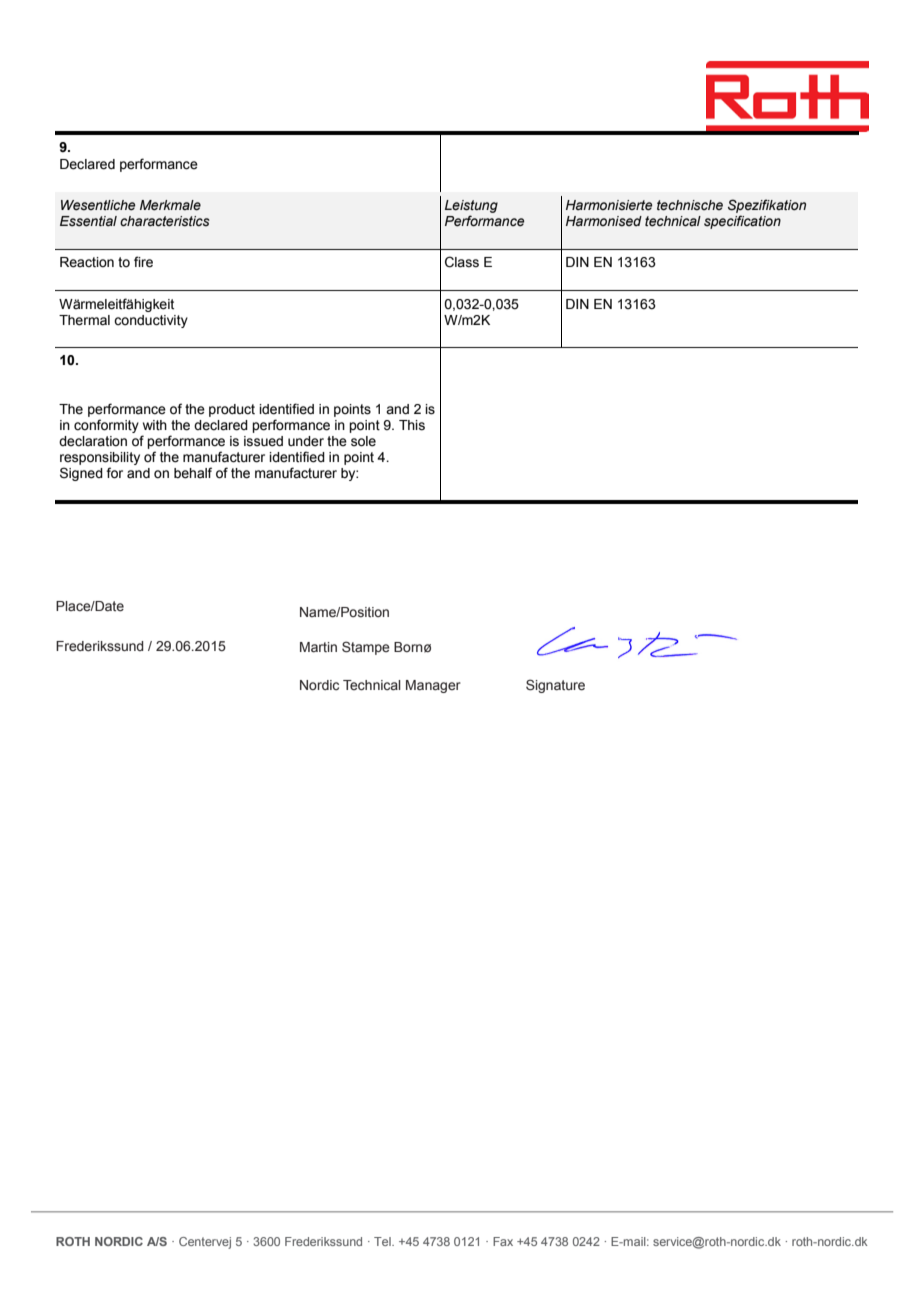  Describe the element at coordinates (193, 473) in the image. I see `behalf` at that location.
